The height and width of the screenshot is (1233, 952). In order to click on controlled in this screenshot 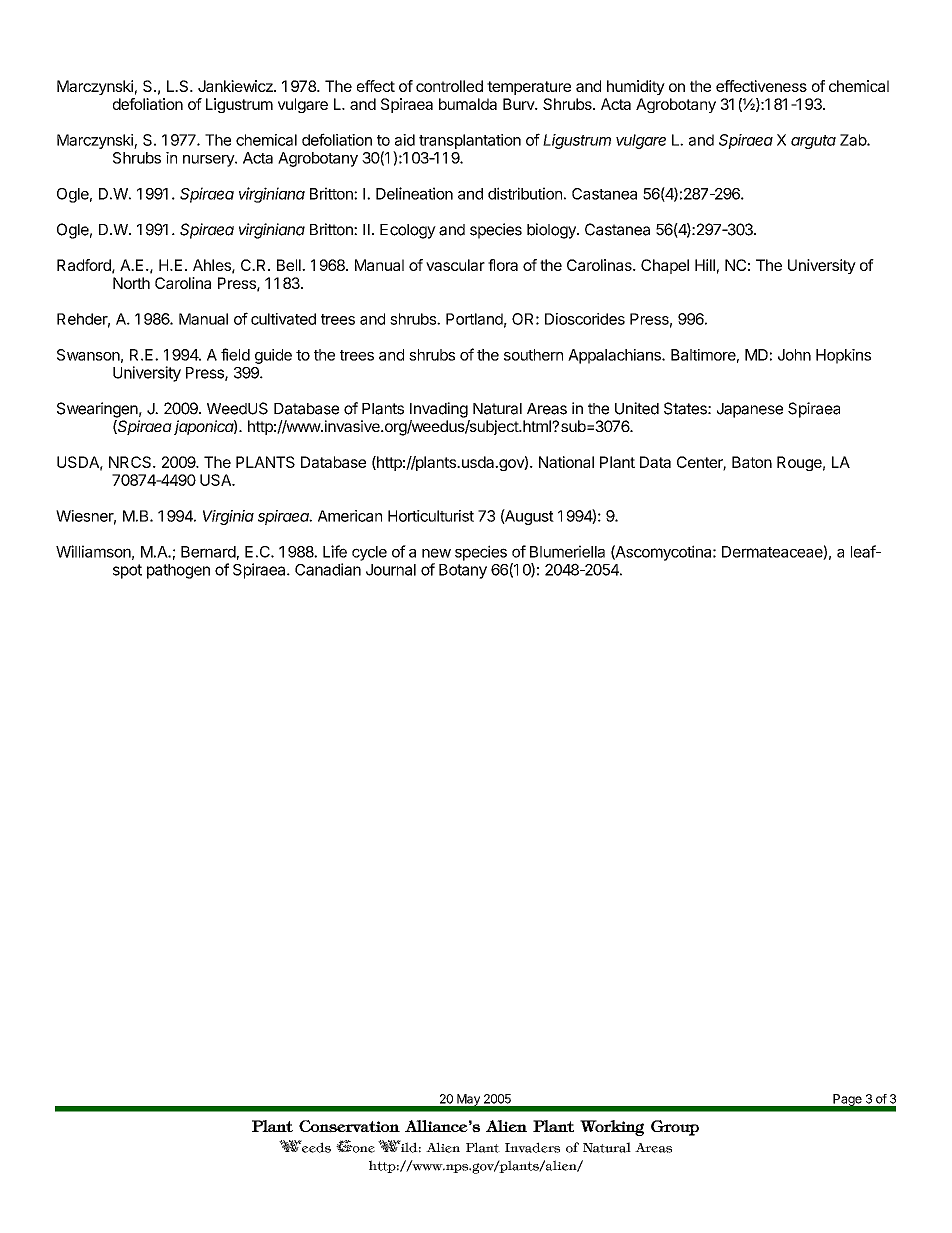, I will do `click(449, 86)`.
